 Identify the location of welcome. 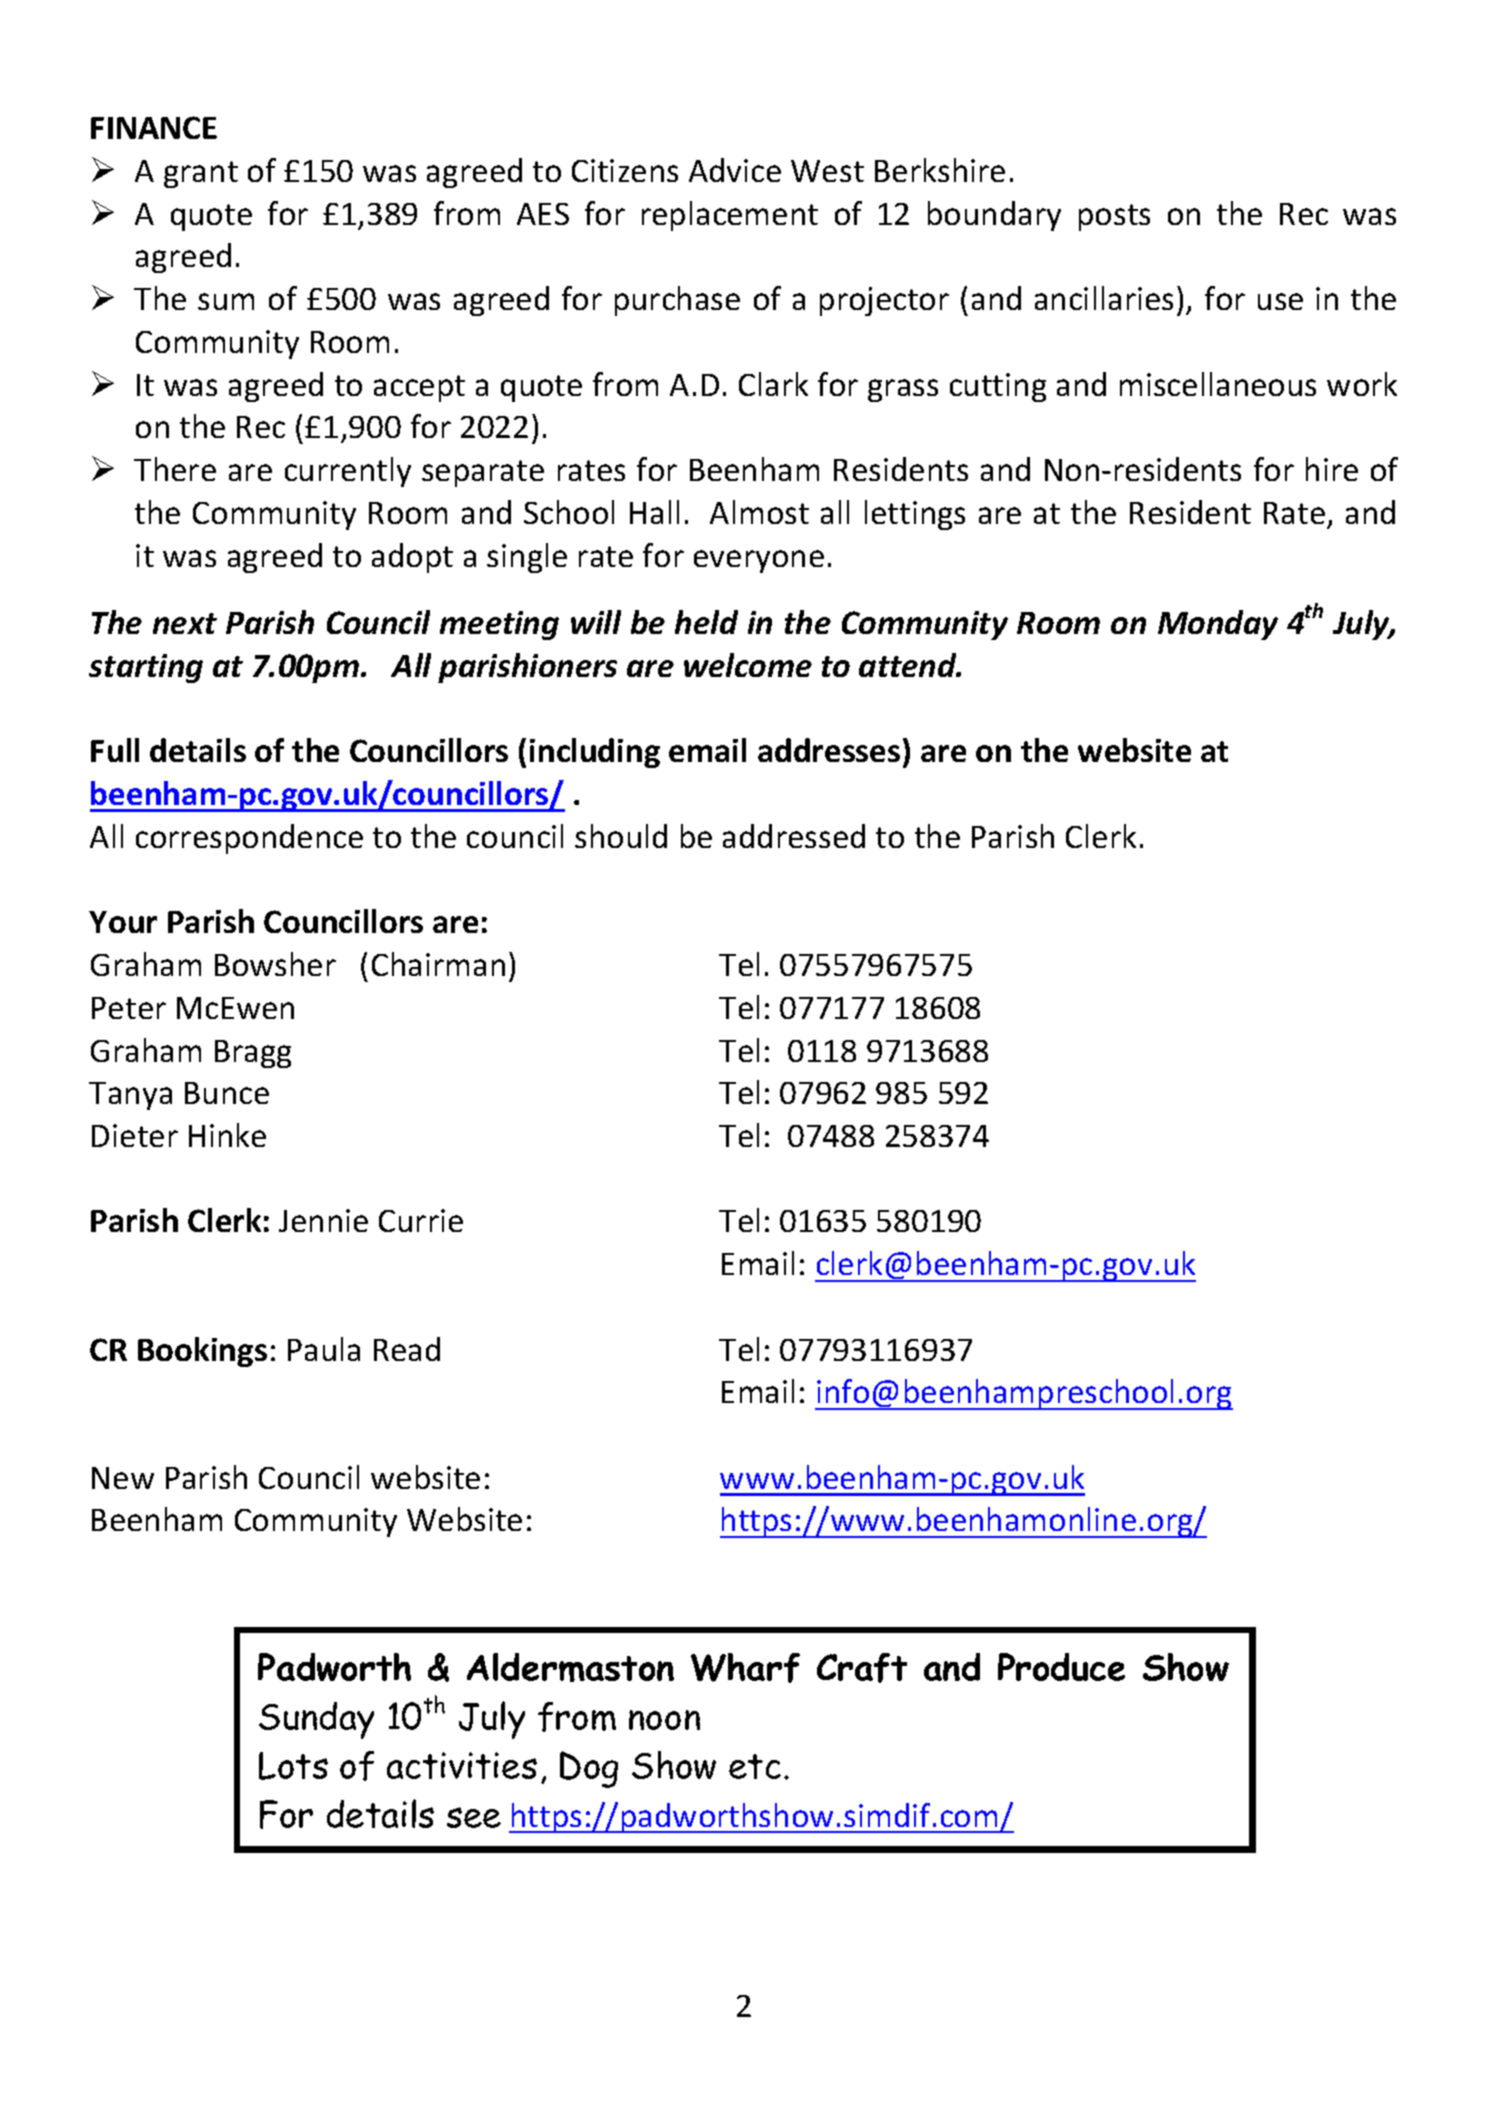
(748, 665).
